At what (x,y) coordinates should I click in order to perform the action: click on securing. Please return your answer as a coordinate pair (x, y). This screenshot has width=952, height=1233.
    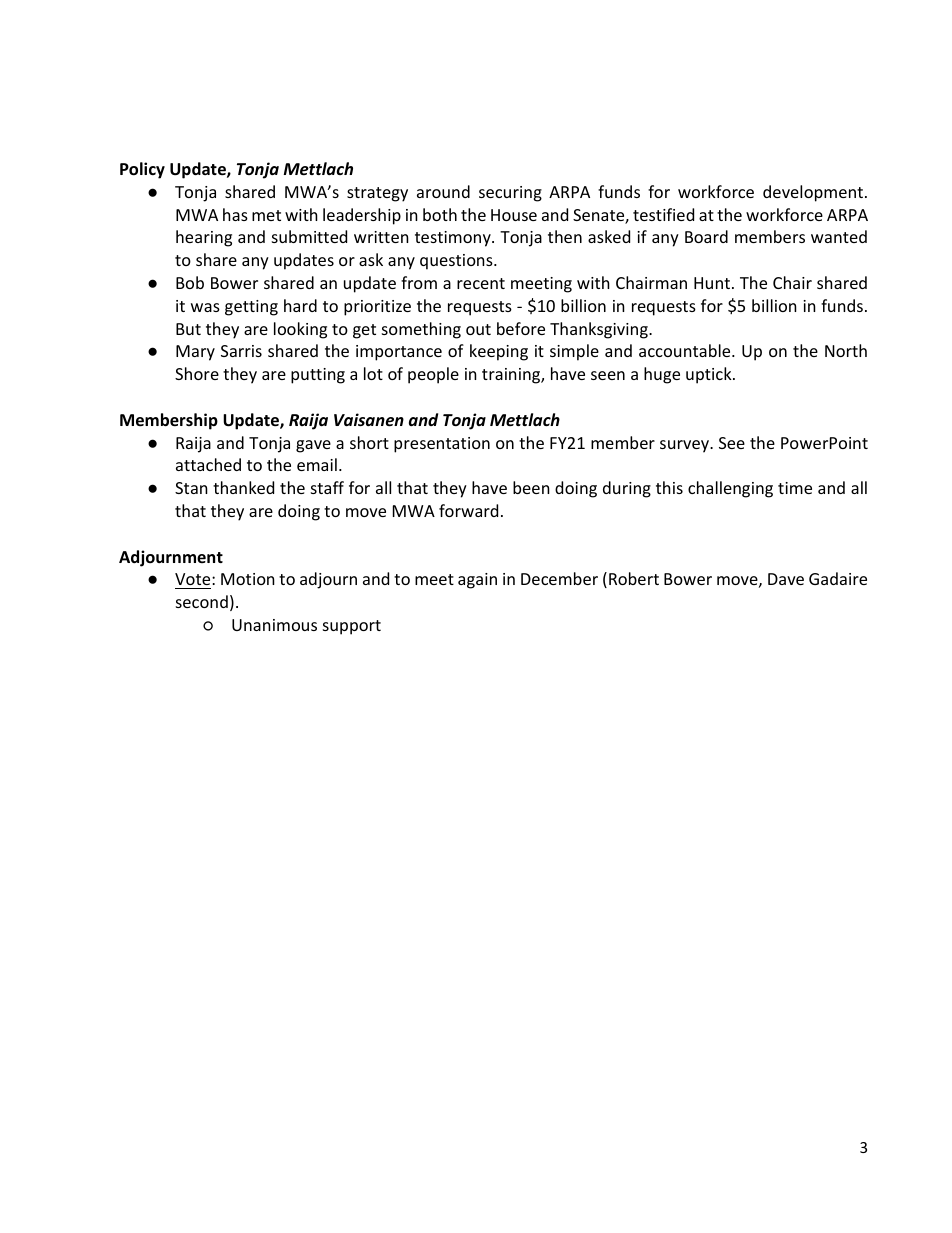
    Looking at the image, I should click on (510, 194).
